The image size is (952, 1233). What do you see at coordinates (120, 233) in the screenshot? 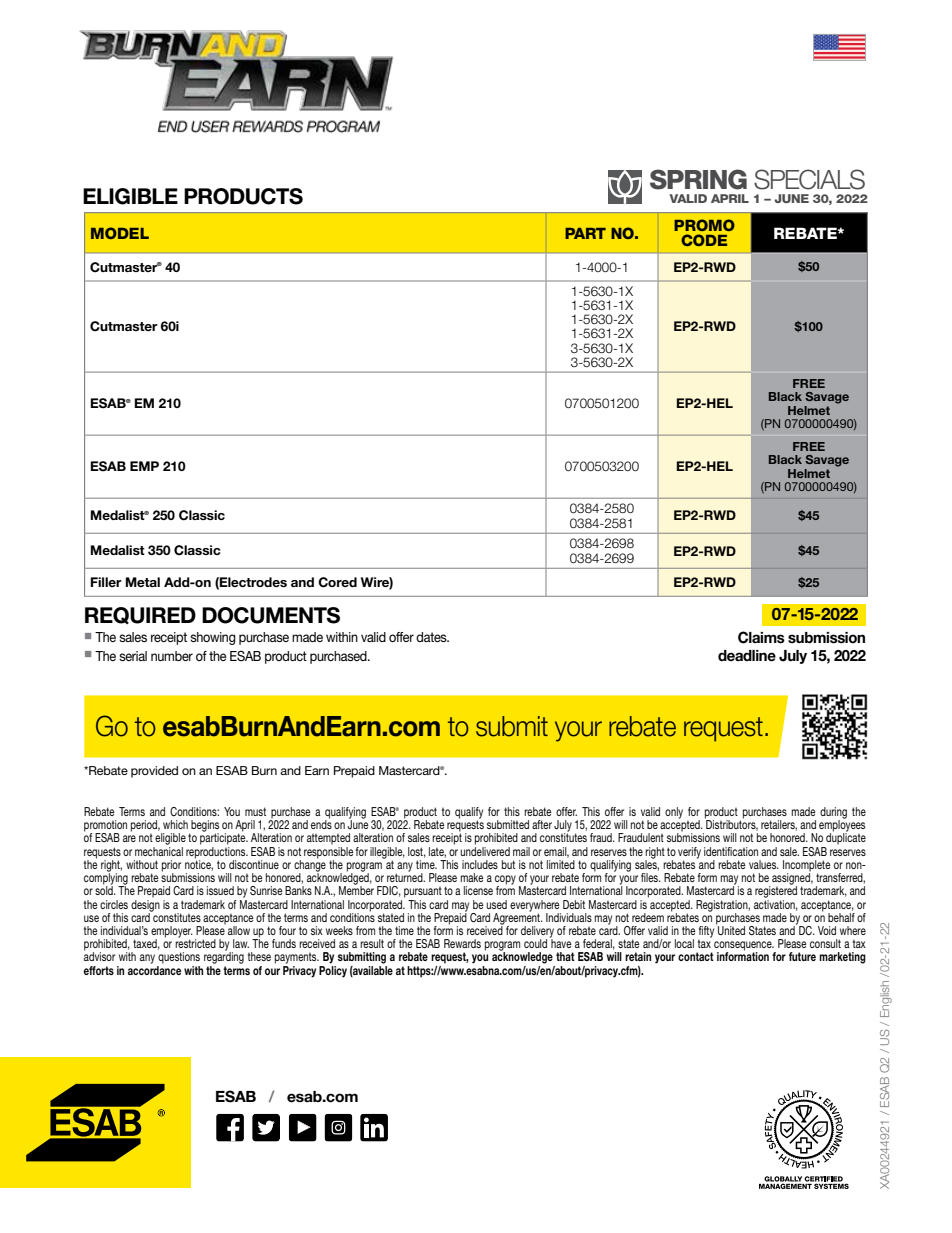
I see `MODEL` at bounding box center [120, 233].
